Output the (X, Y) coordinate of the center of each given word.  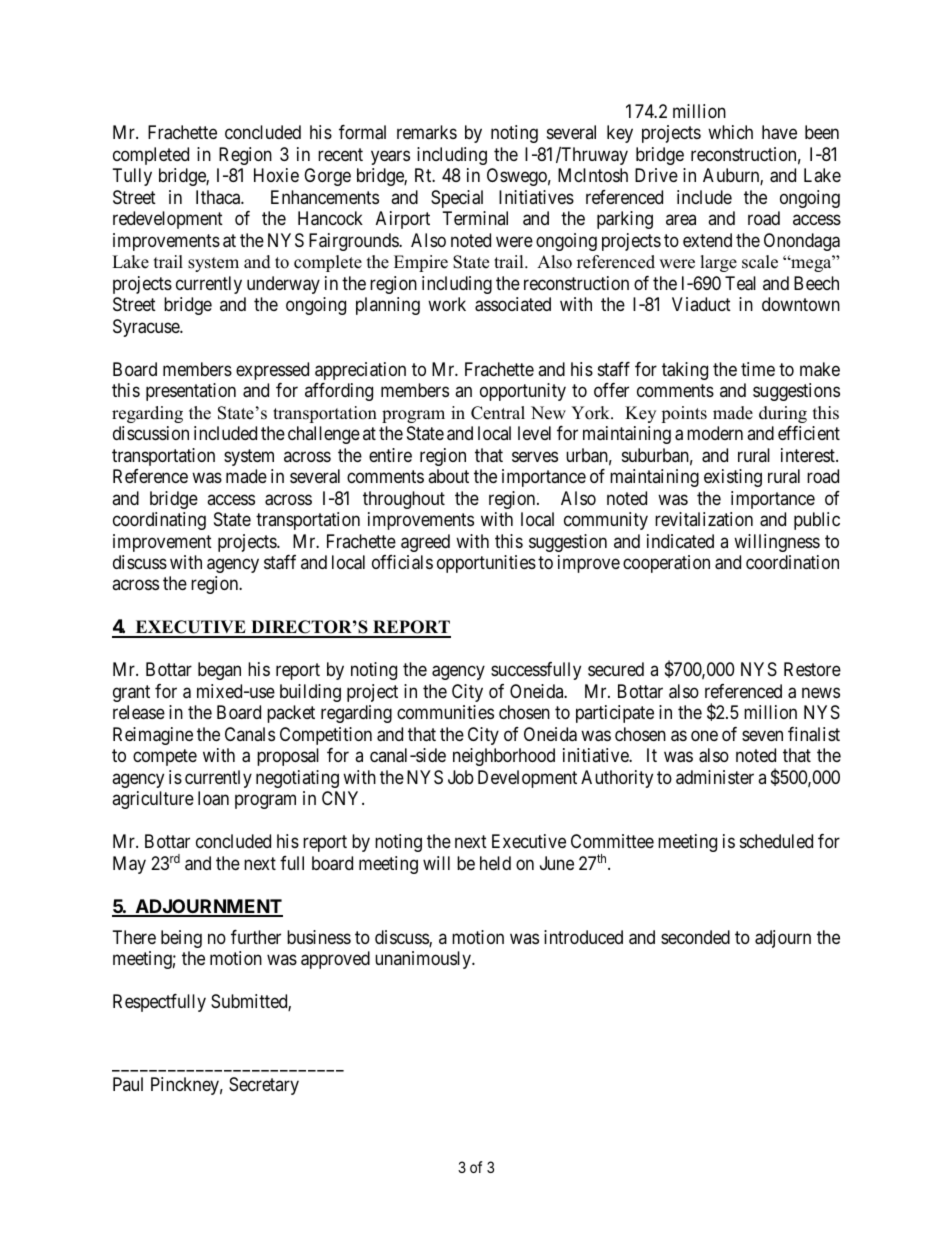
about (448, 476)
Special (457, 199)
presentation (191, 392)
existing (733, 478)
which (730, 132)
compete (165, 758)
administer (715, 777)
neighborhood (504, 757)
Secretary (264, 1086)
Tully (132, 177)
